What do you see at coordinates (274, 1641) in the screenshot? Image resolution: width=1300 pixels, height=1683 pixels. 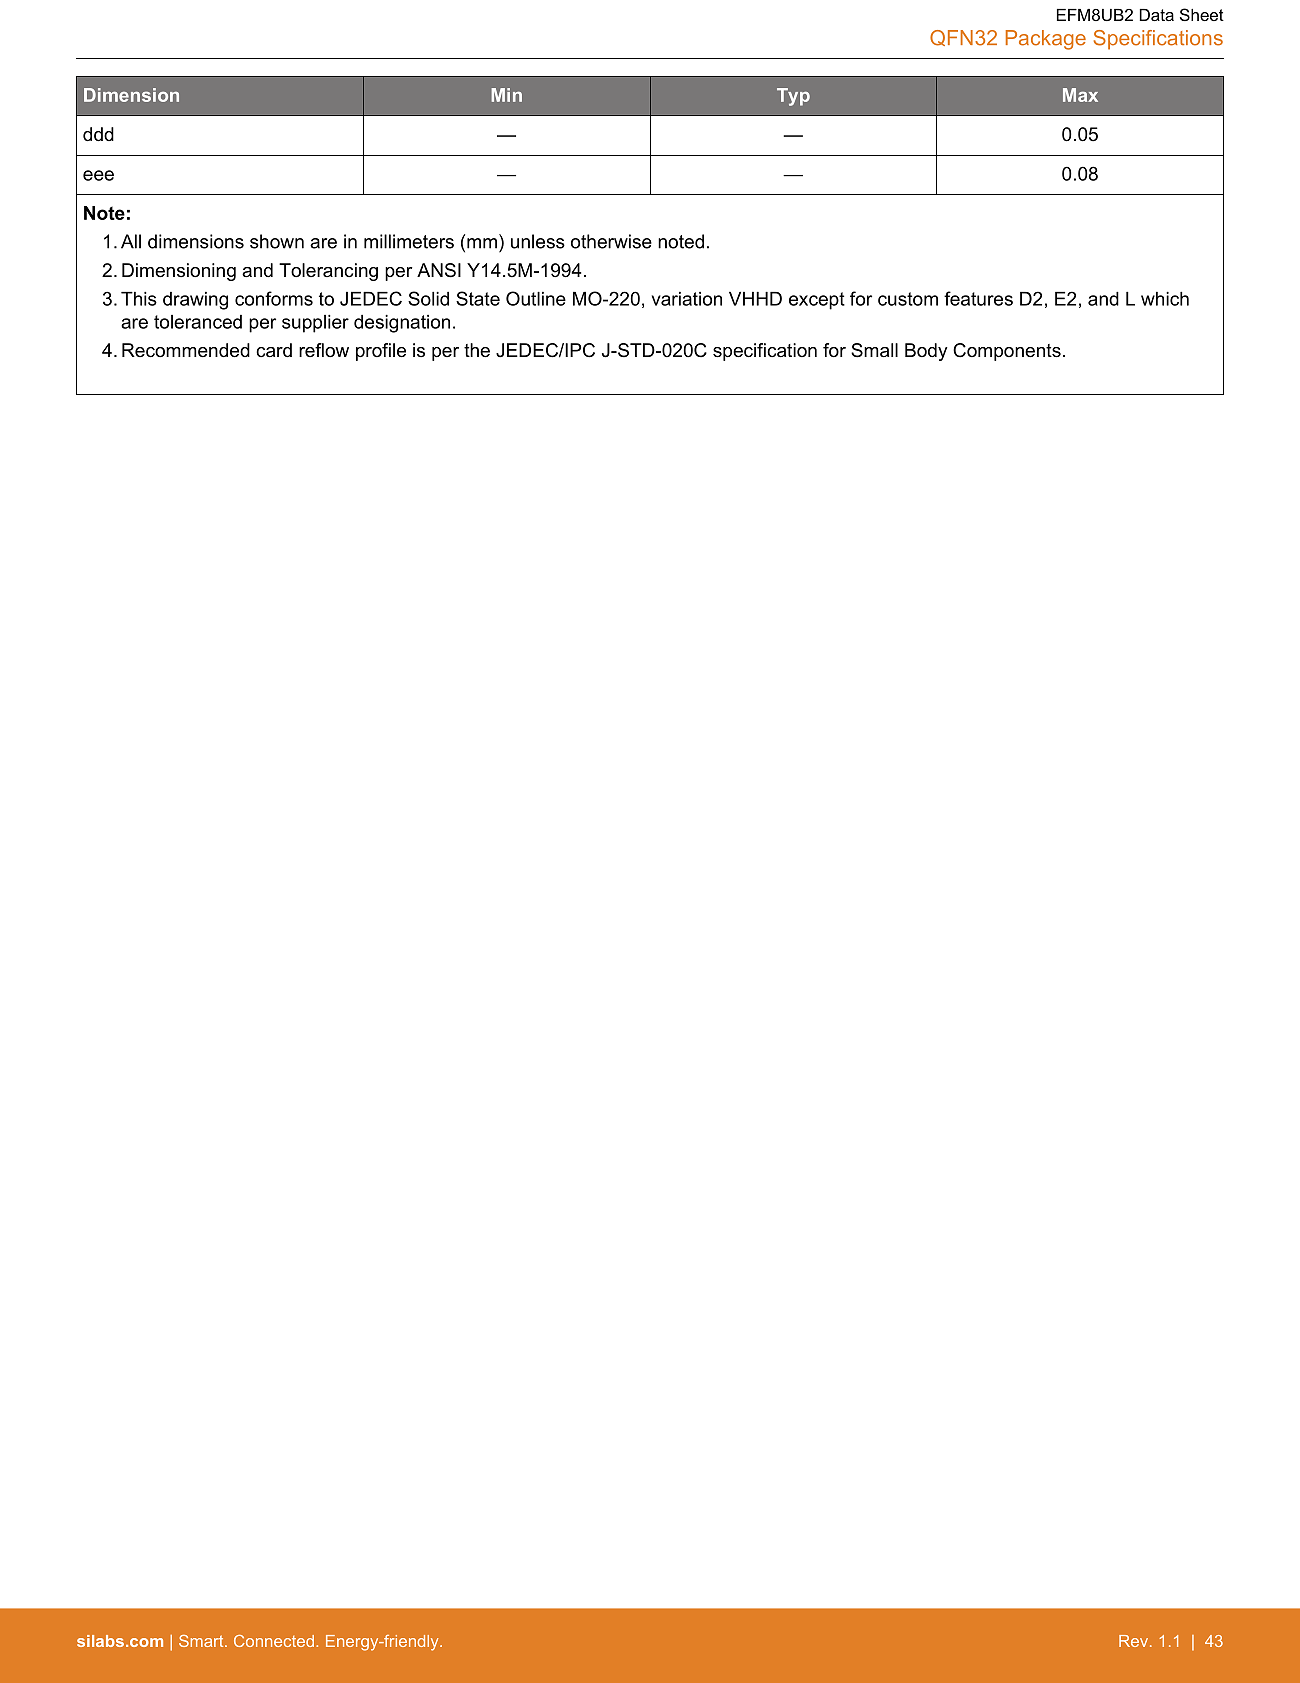 I see `Connected` at bounding box center [274, 1641].
